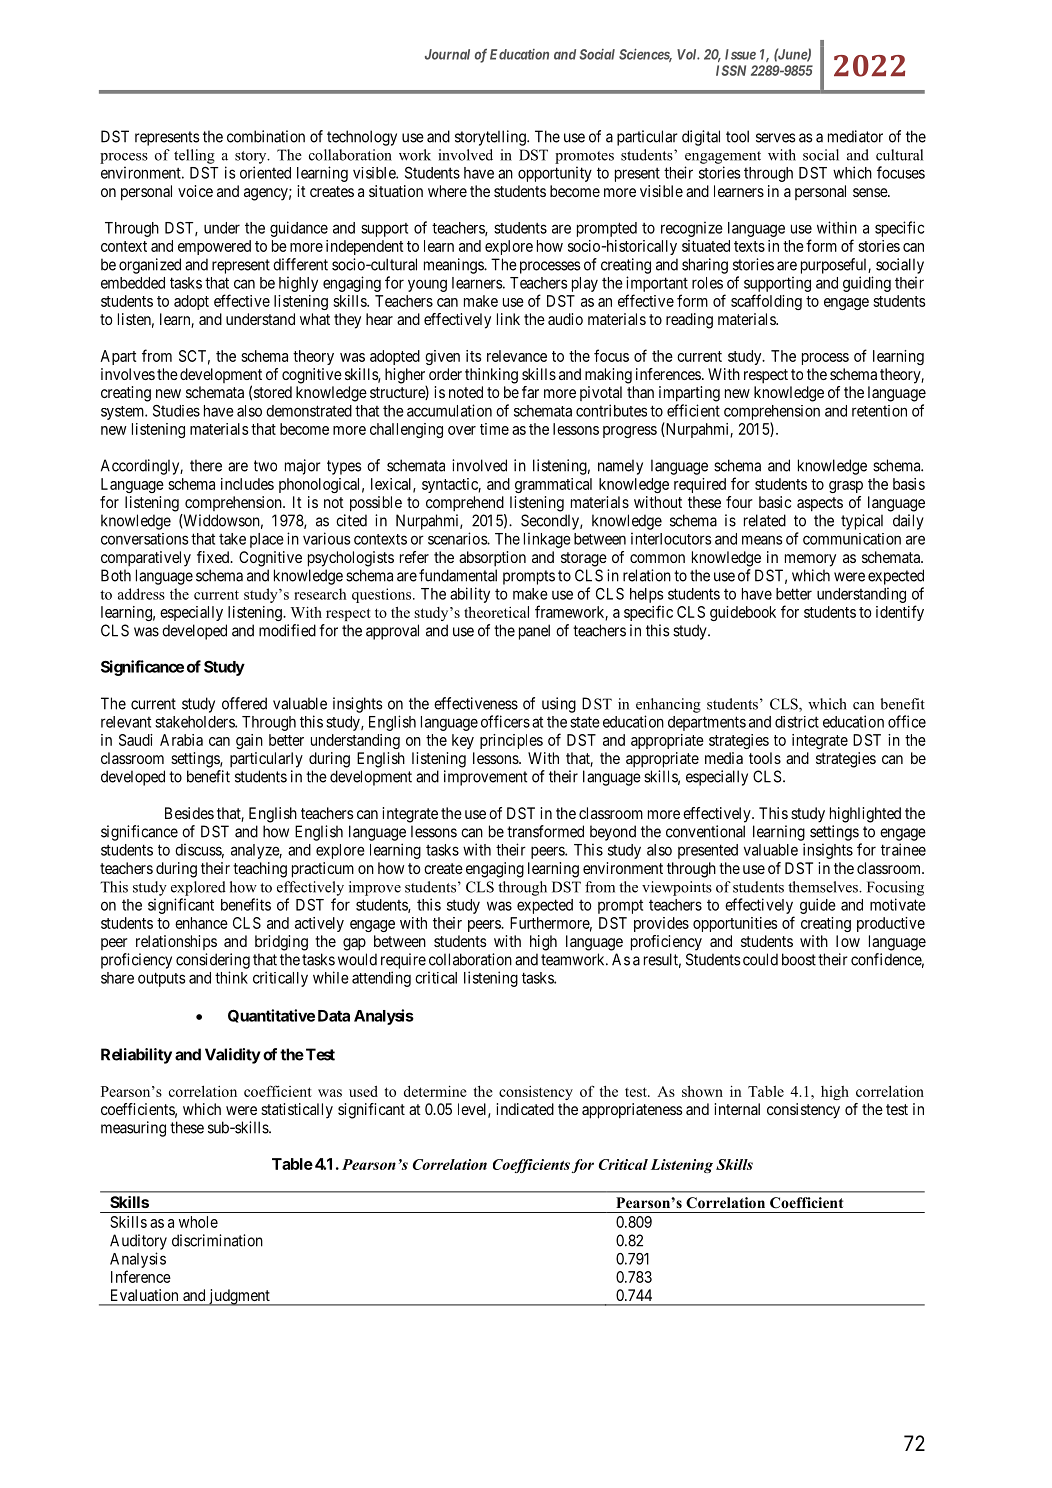 The height and width of the page is (1488, 1052). What do you see at coordinates (553, 485) in the page?
I see `grammatical` at bounding box center [553, 485].
